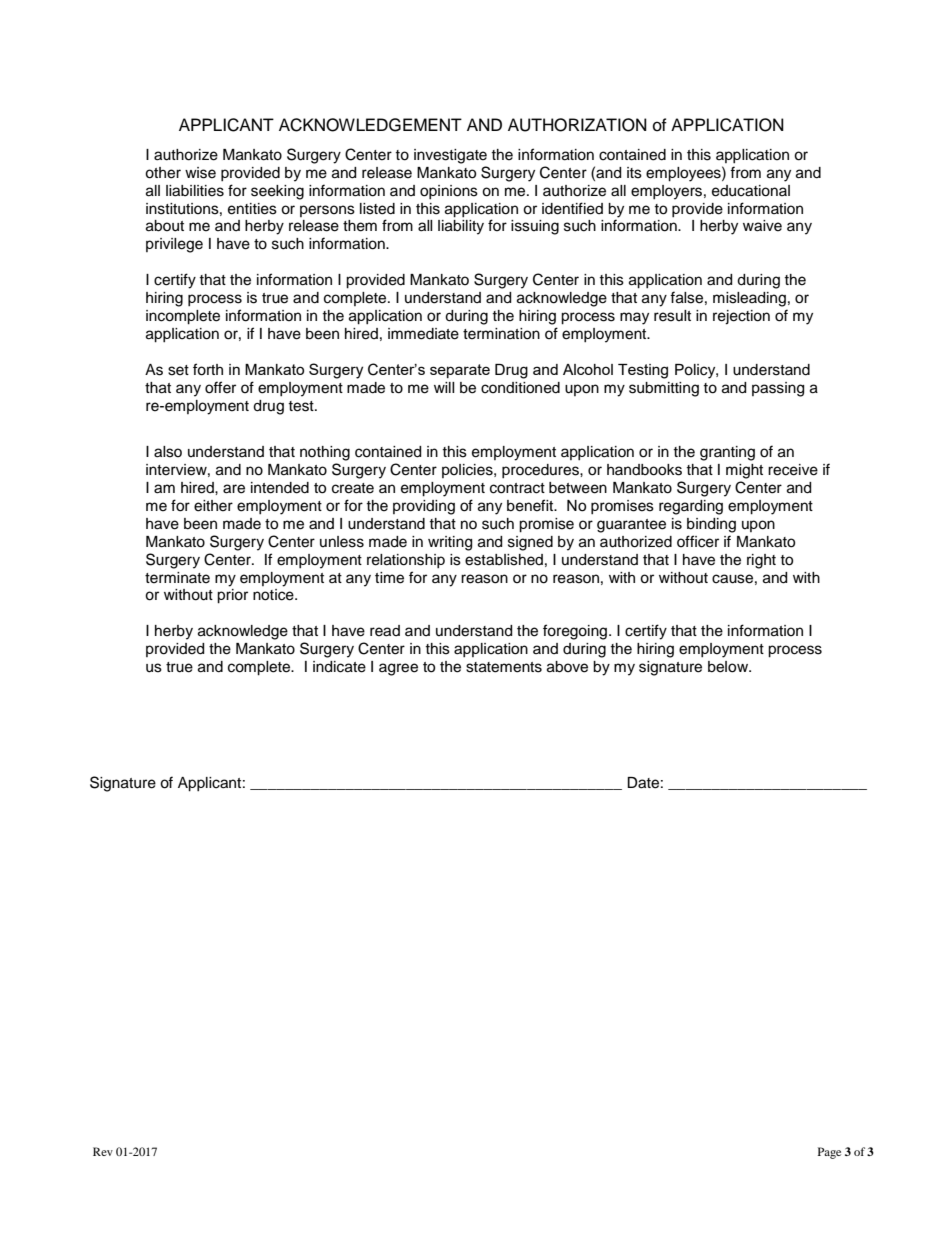  I want to click on will, so click(444, 387).
